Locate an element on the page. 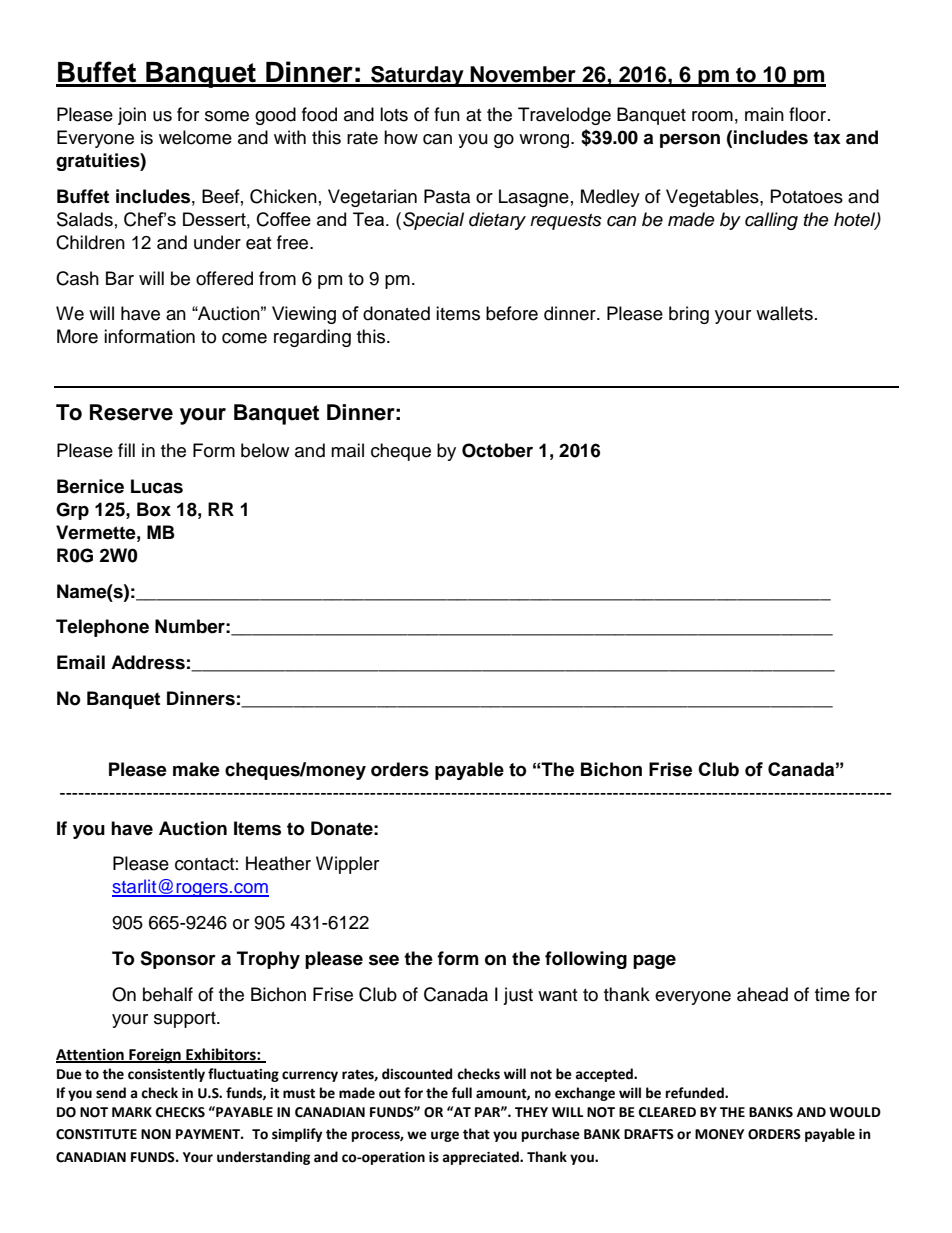  October is located at coordinates (497, 450).
